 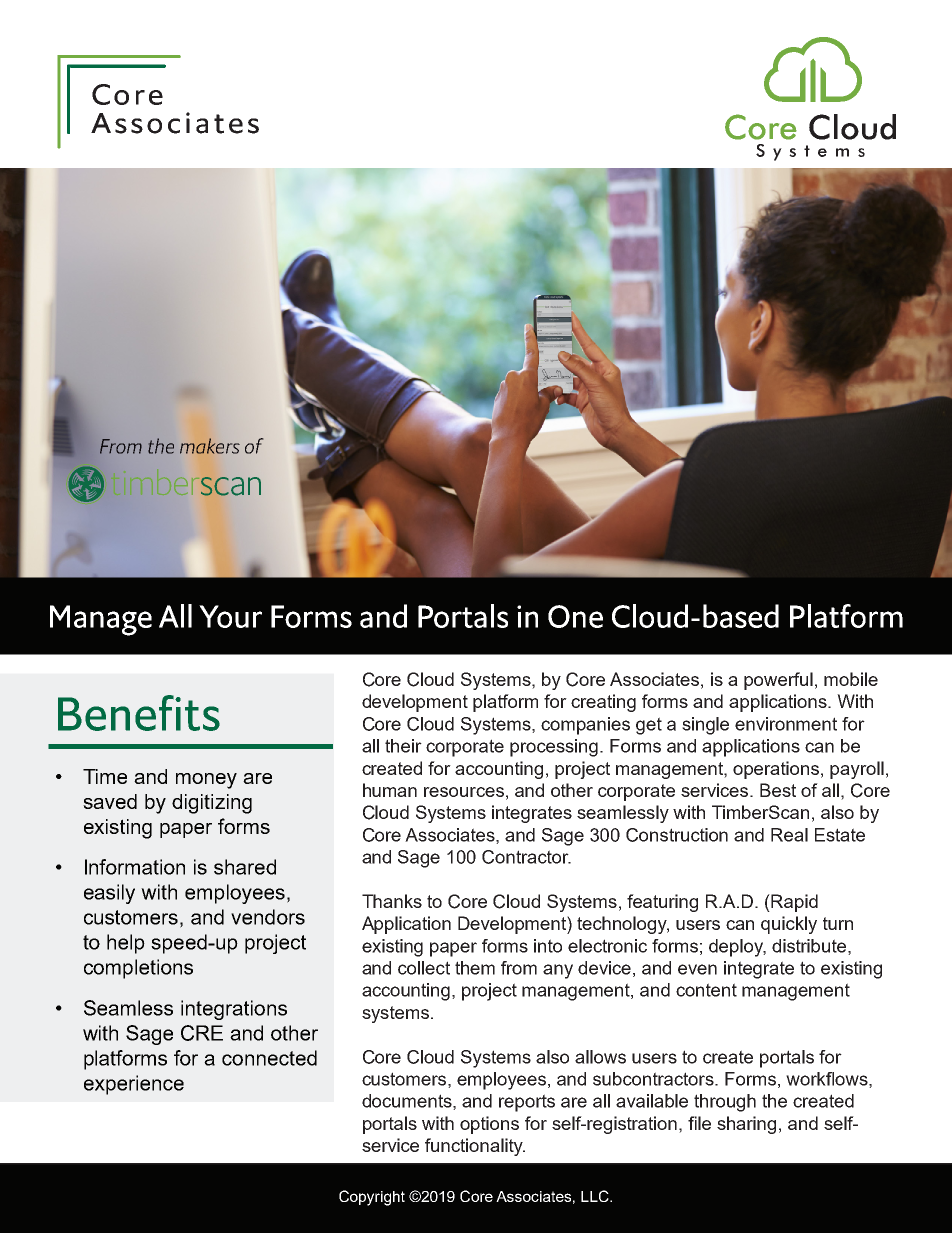 What do you see at coordinates (706, 990) in the page?
I see `content` at bounding box center [706, 990].
